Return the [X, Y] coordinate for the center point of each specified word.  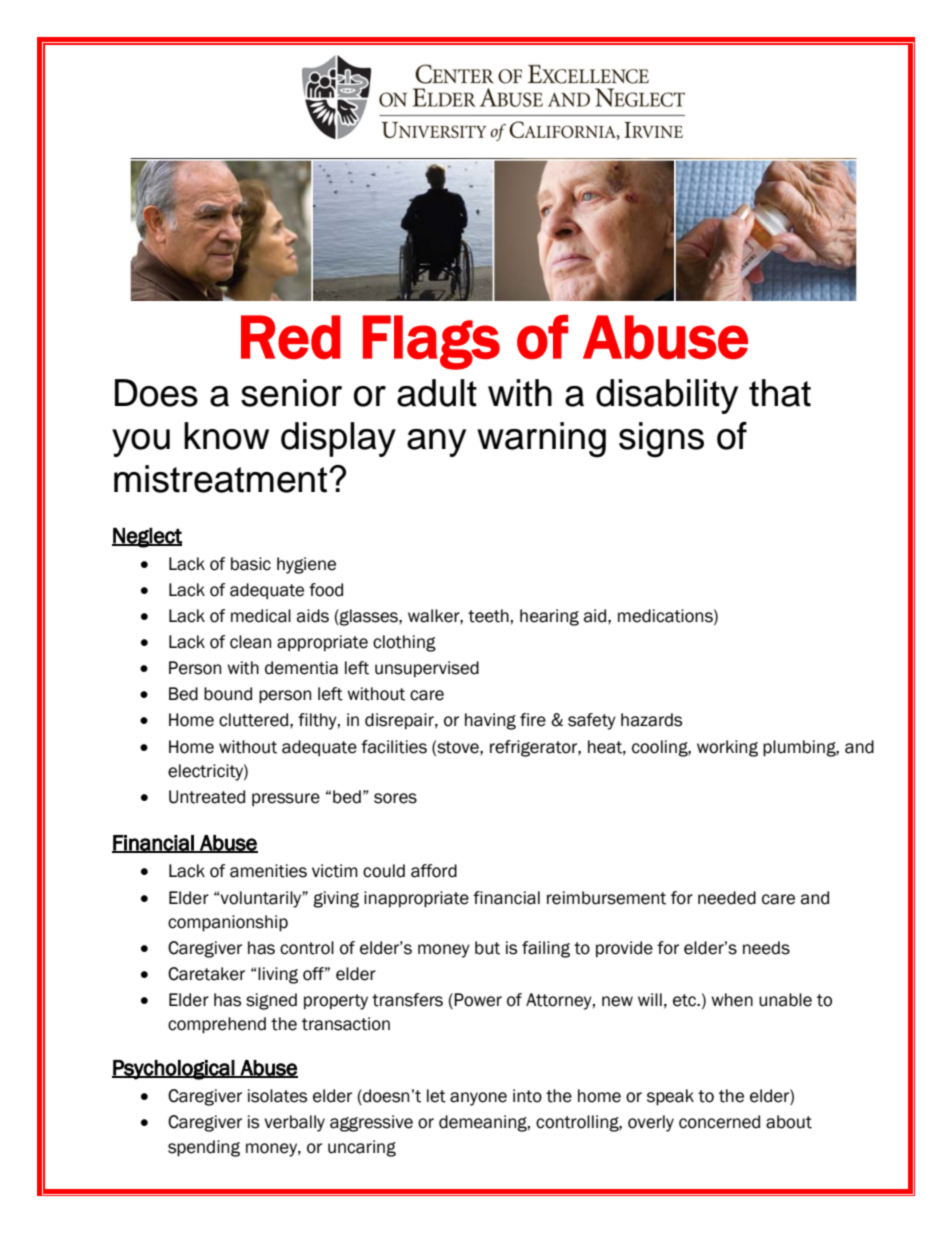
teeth [488, 616]
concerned [719, 1122]
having [490, 721]
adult [437, 393]
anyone [478, 1099]
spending [204, 1148]
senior [291, 393]
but [487, 948]
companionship [228, 923]
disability [667, 396]
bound [228, 694]
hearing [549, 617]
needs [766, 948]
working [727, 748]
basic [251, 564]
